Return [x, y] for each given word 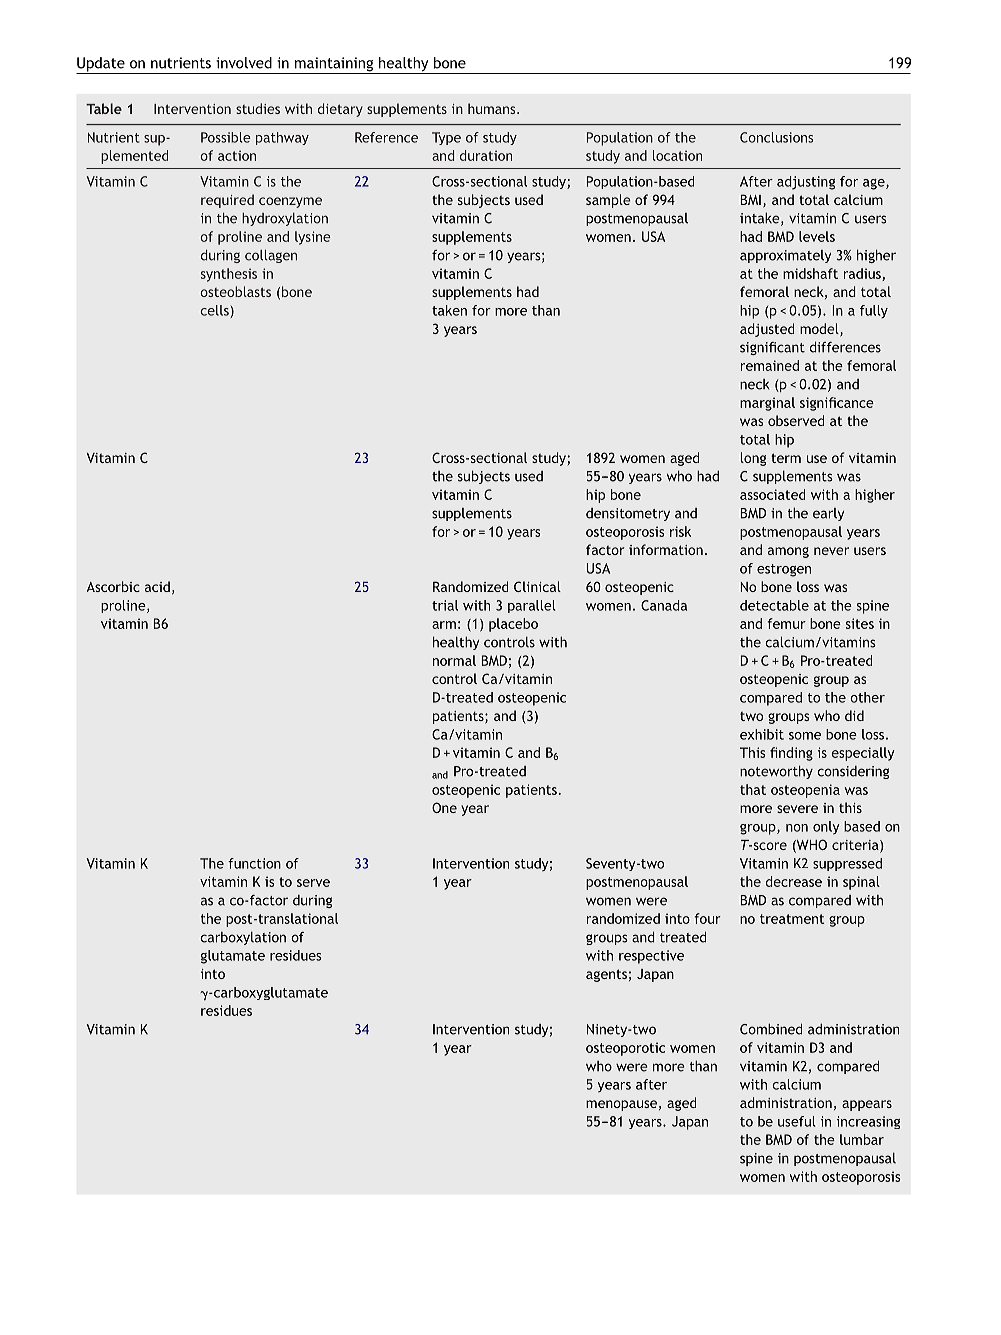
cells [215, 310]
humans [493, 108]
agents [606, 975]
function [254, 863]
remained [770, 365]
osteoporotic [625, 1049]
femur [787, 623]
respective [651, 957]
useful [797, 1121]
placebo [513, 625]
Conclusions [776, 137]
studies [258, 108]
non [797, 828]
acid [157, 586]
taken [449, 310]
